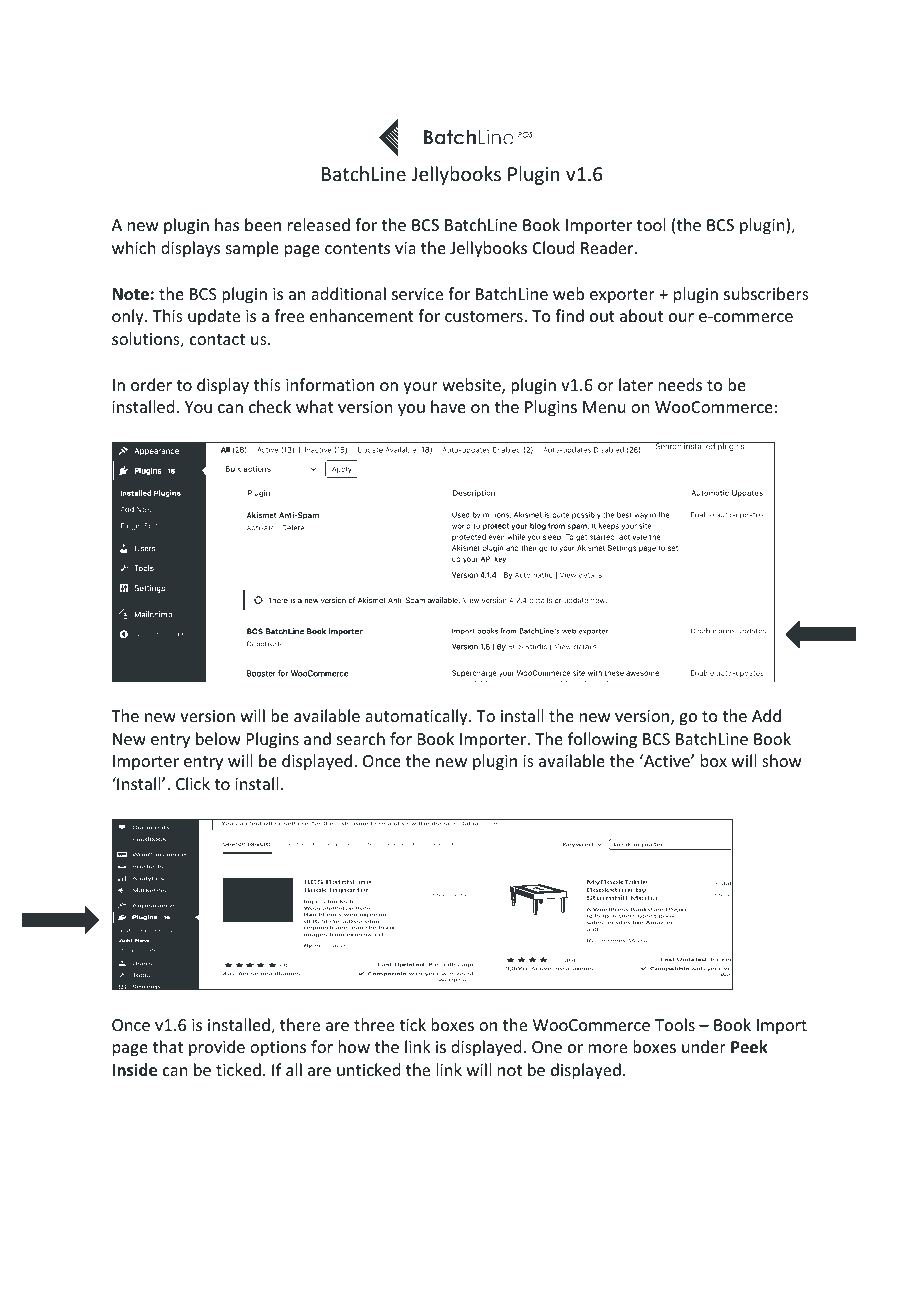  I want to click on Click, so click(193, 783).
